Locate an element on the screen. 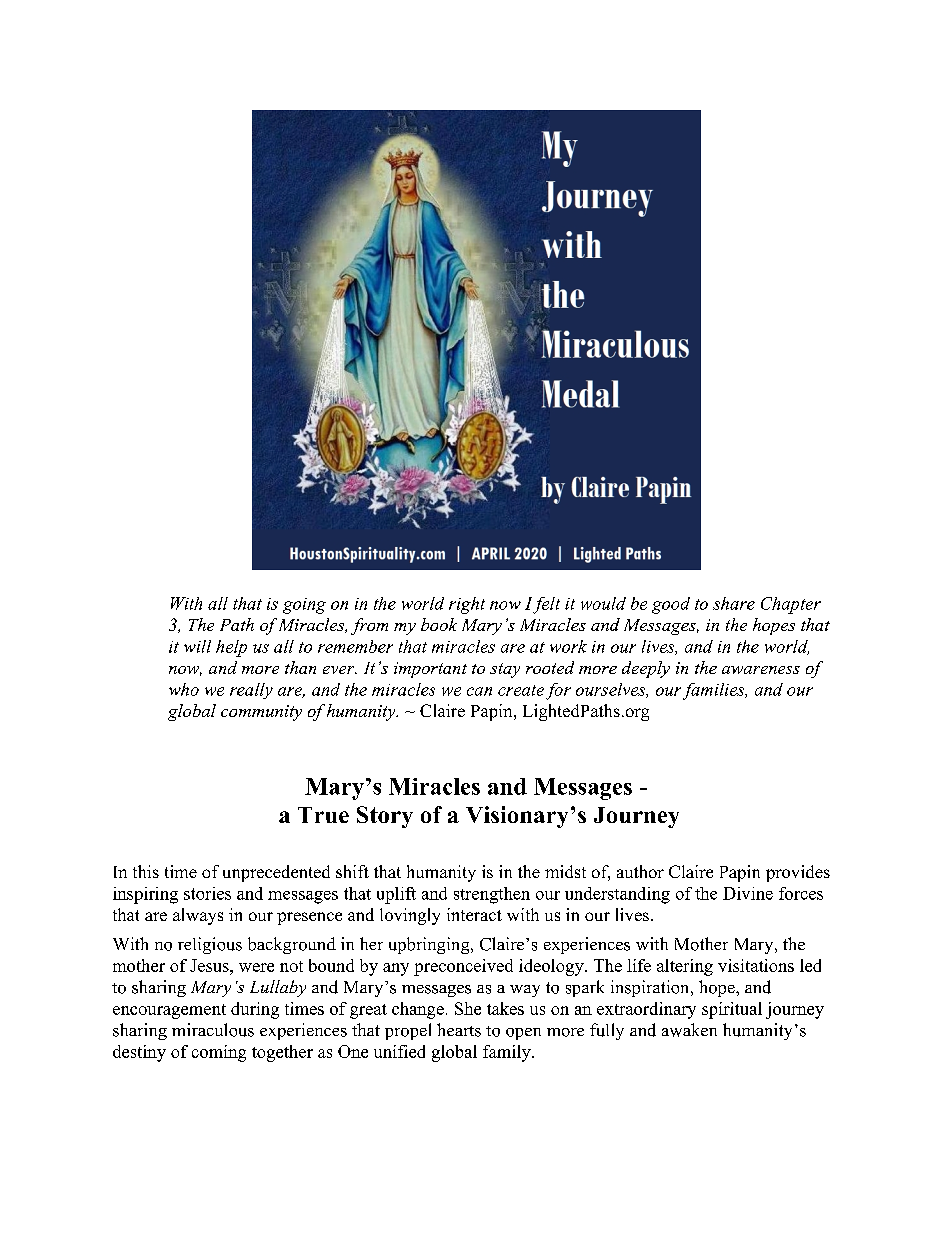  upbringing is located at coordinates (430, 945).
